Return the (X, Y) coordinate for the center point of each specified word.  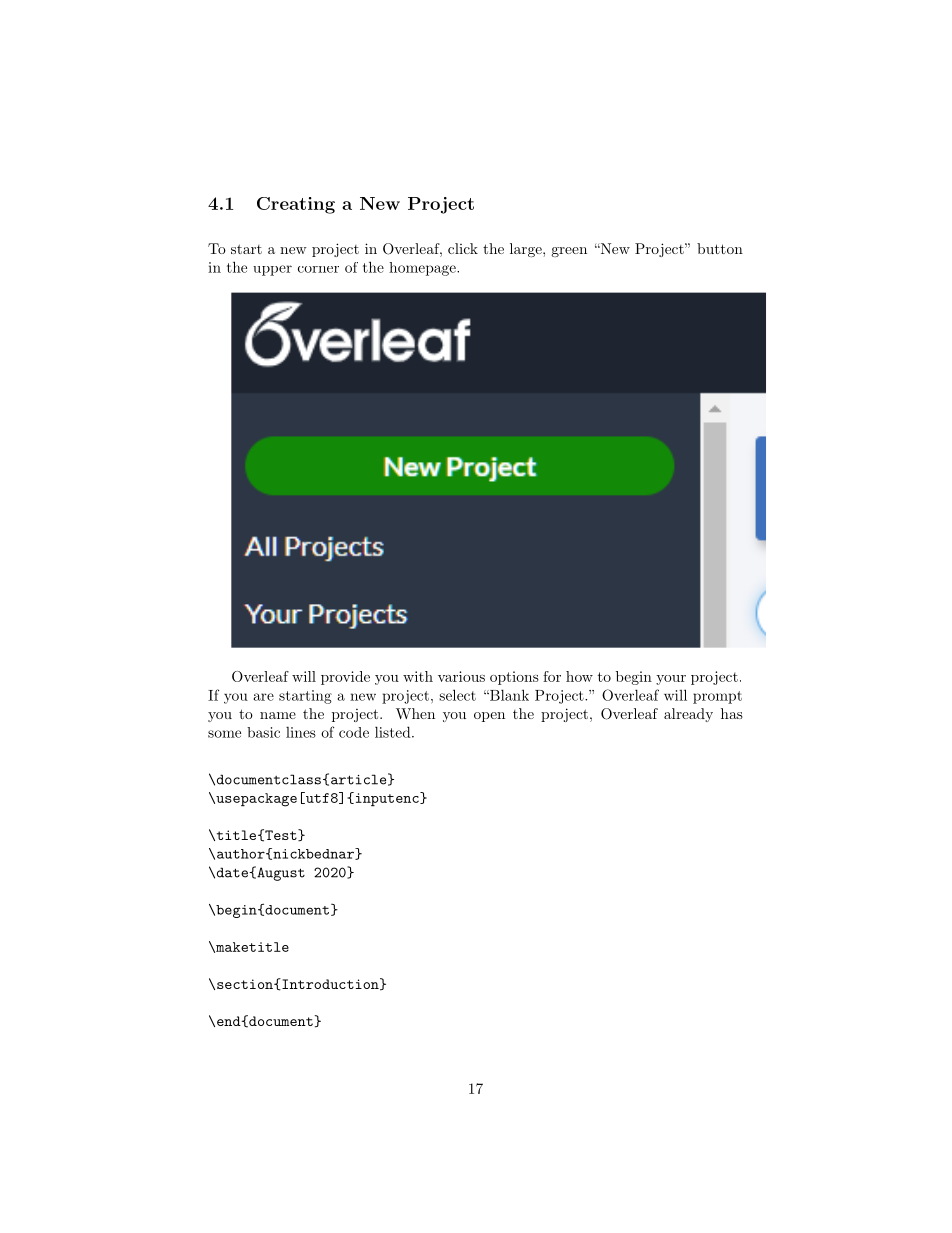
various (461, 676)
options (514, 678)
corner (318, 269)
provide (345, 678)
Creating (296, 205)
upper (272, 270)
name (278, 715)
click (463, 248)
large (527, 250)
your (671, 680)
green (569, 252)
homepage (423, 269)
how (579, 676)
